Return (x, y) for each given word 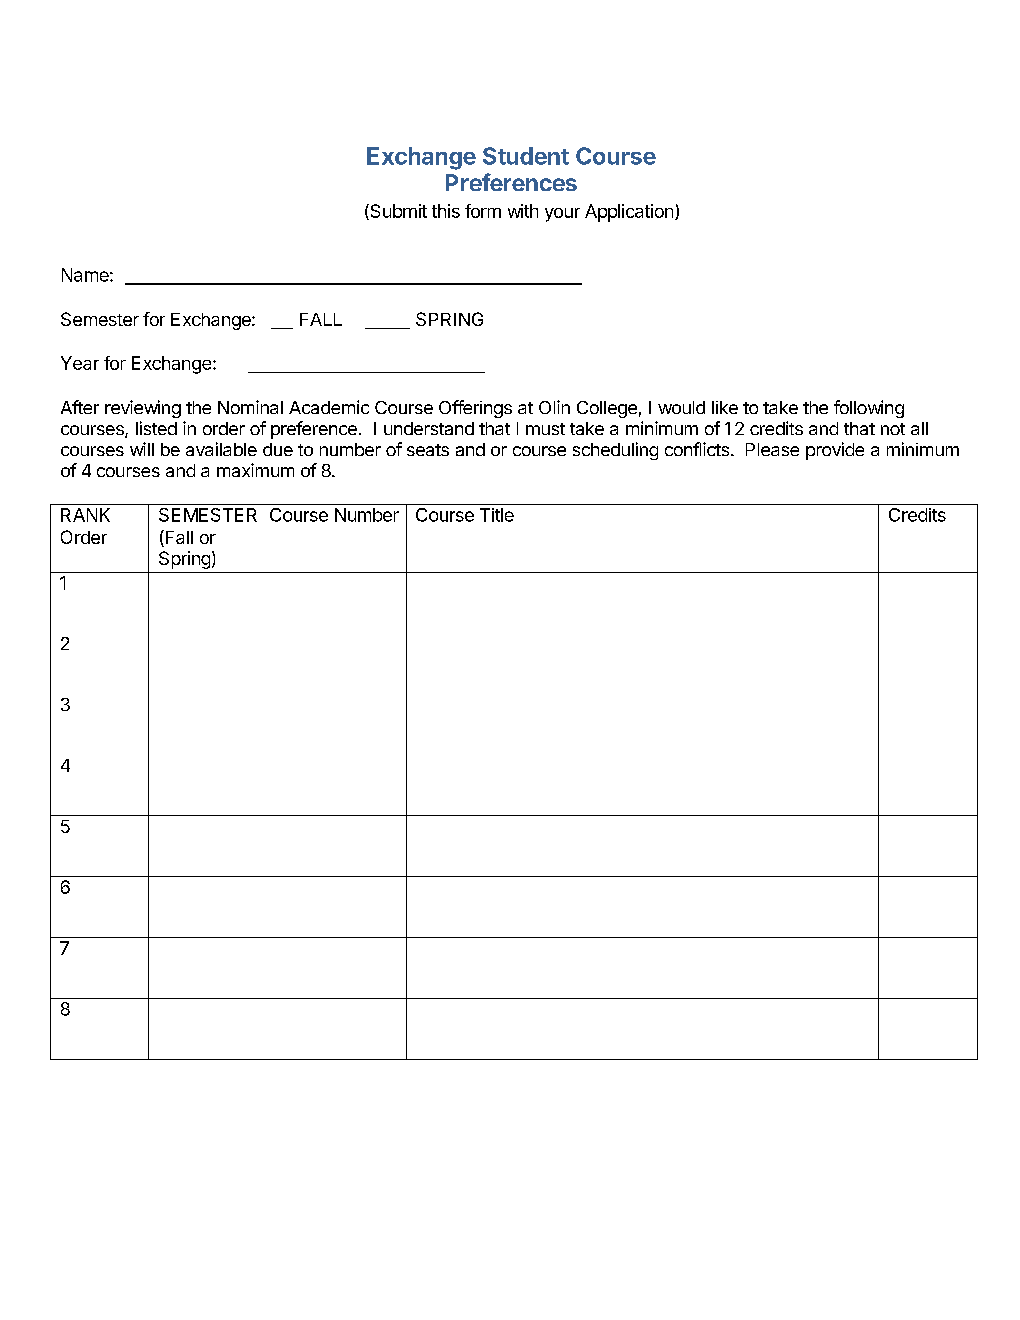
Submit (397, 212)
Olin (554, 407)
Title (497, 515)
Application (629, 213)
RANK (85, 515)
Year (80, 363)
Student (526, 156)
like (725, 407)
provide (835, 451)
